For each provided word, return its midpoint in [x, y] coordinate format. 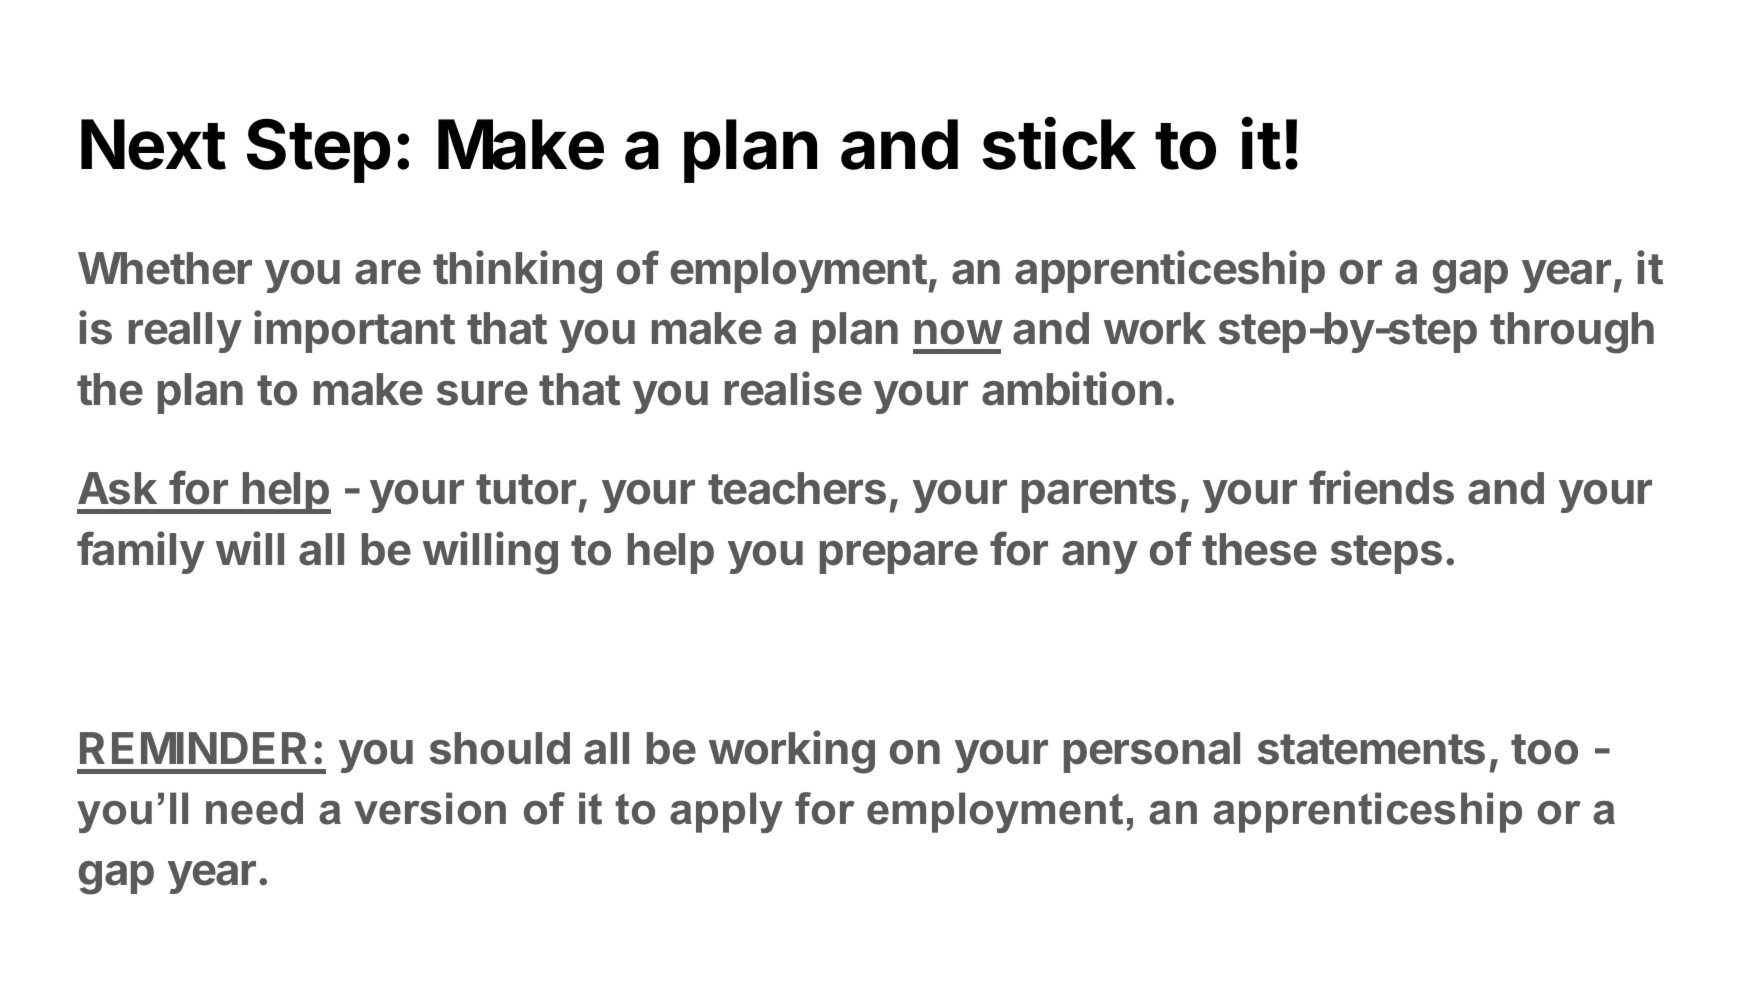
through [1572, 333]
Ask [117, 488]
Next [153, 144]
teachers [797, 488]
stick [1059, 144]
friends [1381, 488]
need [254, 808]
